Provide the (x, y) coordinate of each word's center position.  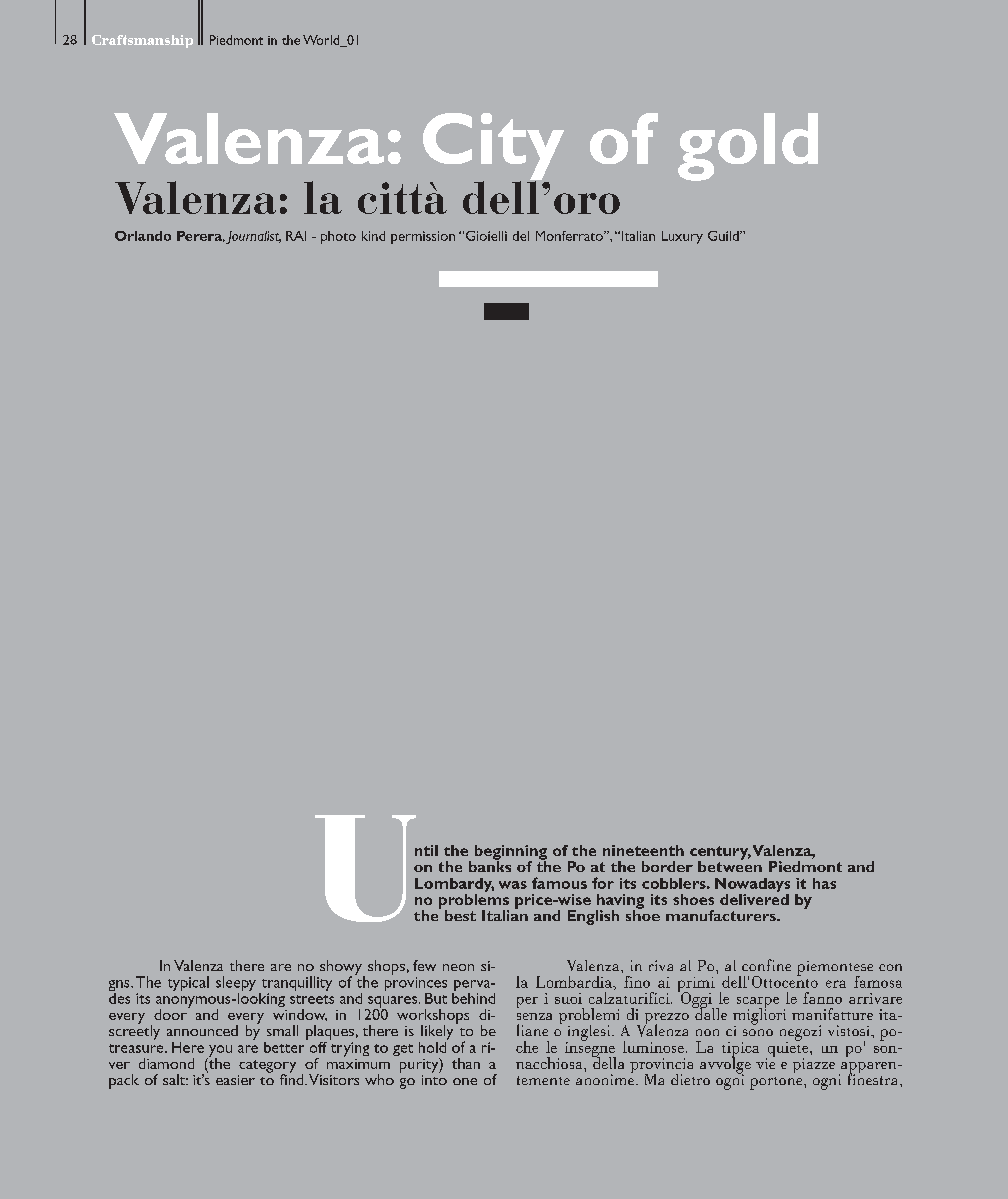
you (219, 1052)
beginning (511, 853)
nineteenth (643, 850)
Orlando (143, 236)
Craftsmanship (142, 41)
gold (748, 147)
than (466, 1063)
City (493, 148)
